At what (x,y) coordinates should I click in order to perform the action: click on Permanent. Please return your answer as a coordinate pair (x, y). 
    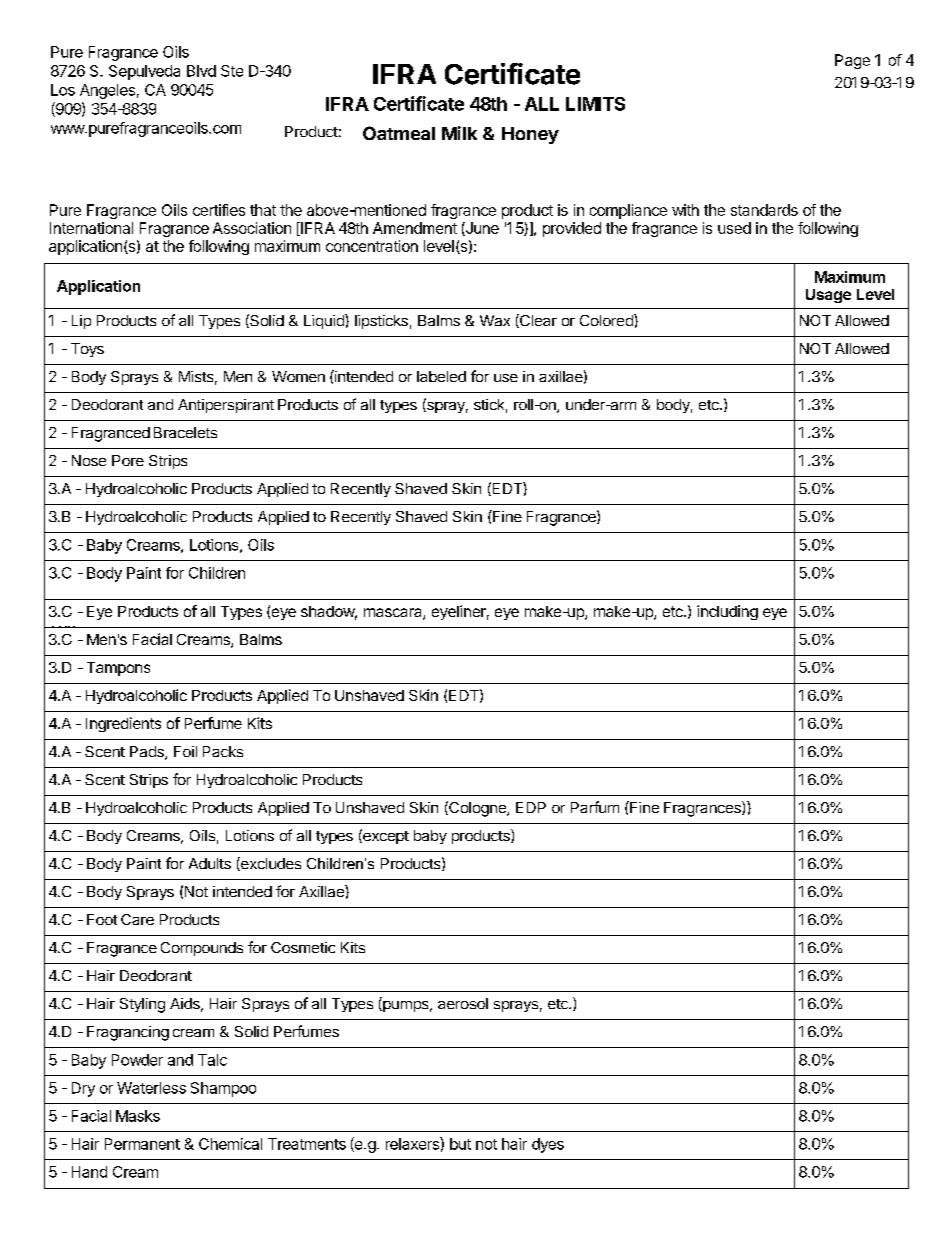
    Looking at the image, I should click on (142, 1144).
